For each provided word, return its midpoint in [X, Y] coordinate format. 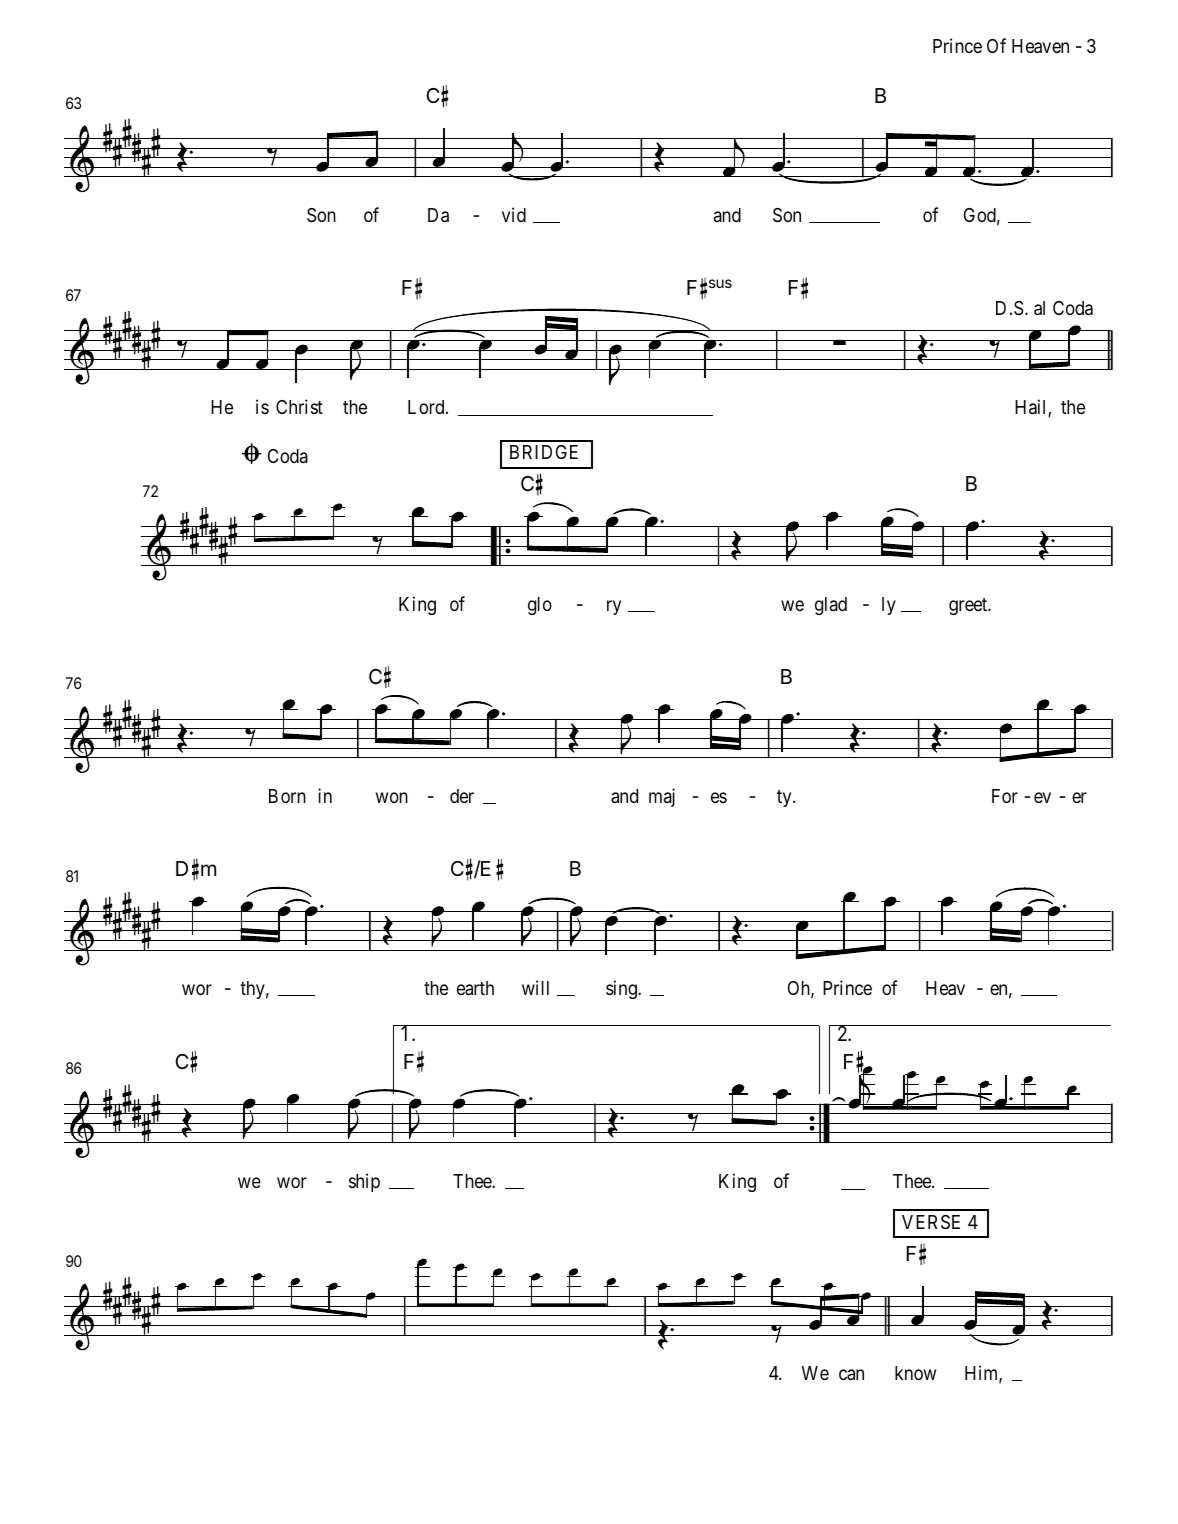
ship [364, 1182]
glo [540, 606]
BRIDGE [544, 452]
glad [831, 606]
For [1005, 796]
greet [969, 606]
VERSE [931, 1222]
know [915, 1373]
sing [622, 989]
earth [475, 988]
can [851, 1374]
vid [514, 214]
